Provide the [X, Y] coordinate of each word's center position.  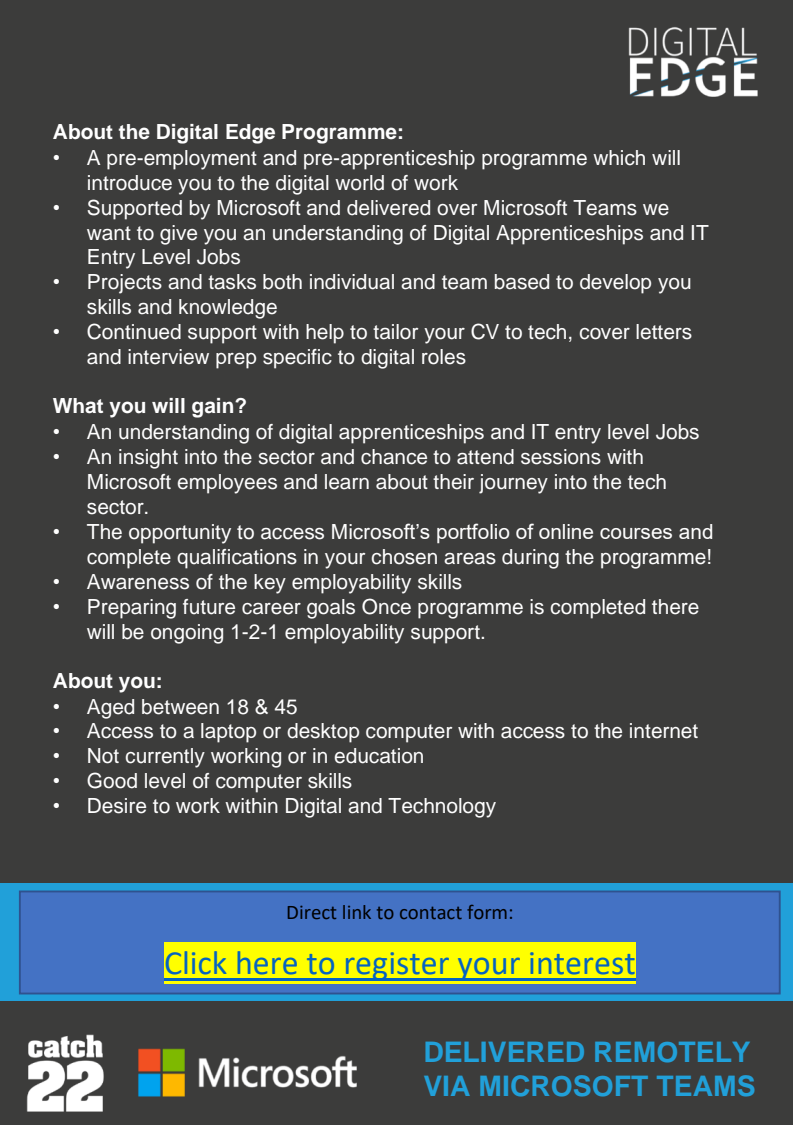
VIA [447, 1086]
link [357, 912]
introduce [130, 183]
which [619, 158]
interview [168, 357]
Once [386, 606]
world [359, 183]
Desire [117, 806]
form [487, 912]
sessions [561, 457]
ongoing [187, 634]
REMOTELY [672, 1052]
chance [394, 457]
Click [196, 962]
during [530, 559]
